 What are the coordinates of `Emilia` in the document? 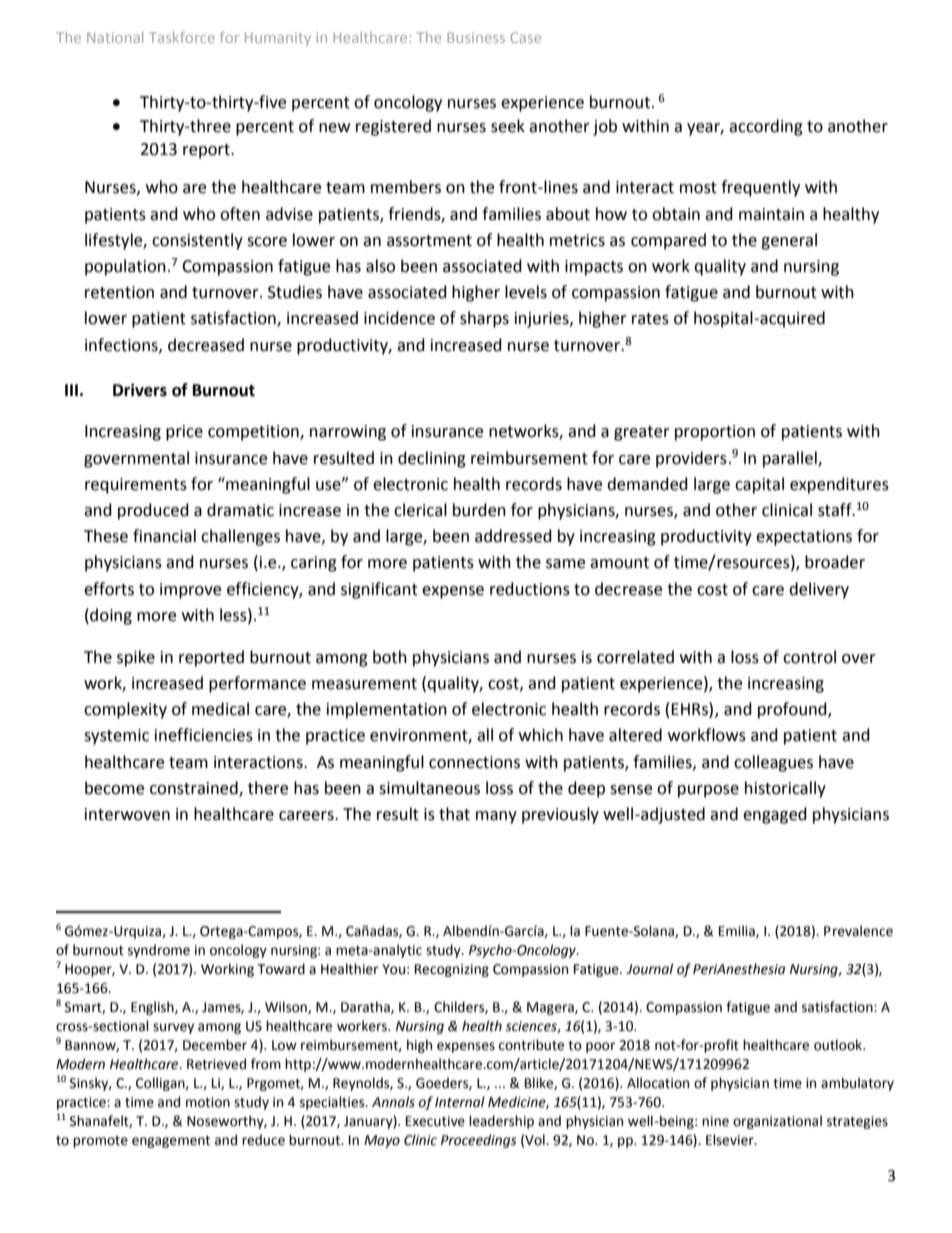 It's located at (738, 931).
